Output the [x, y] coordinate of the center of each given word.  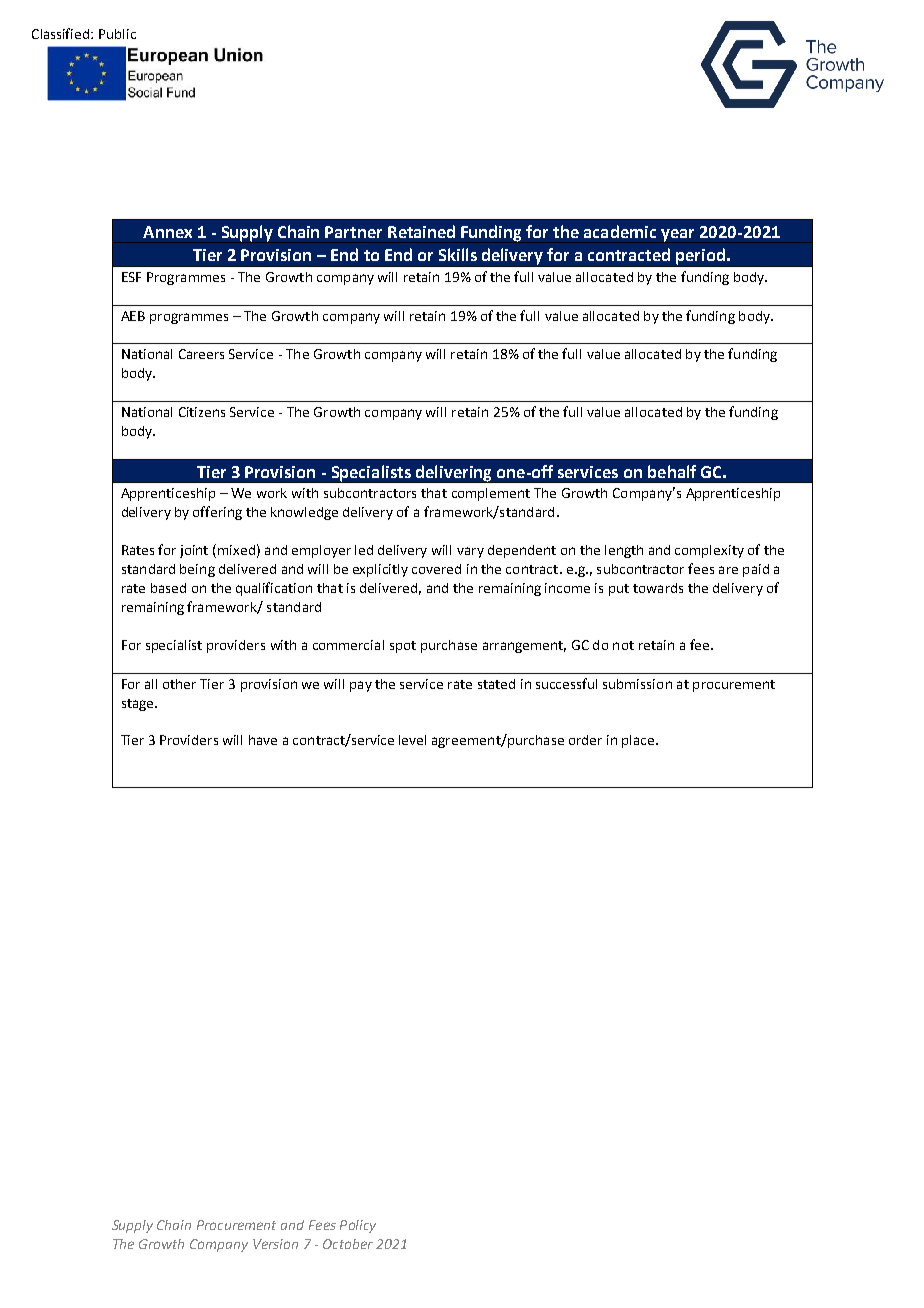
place [639, 741]
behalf [672, 471]
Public [117, 34]
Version [275, 1244]
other [179, 684]
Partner [353, 232]
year [677, 235]
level [412, 740]
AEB [133, 316]
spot [403, 647]
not [623, 645]
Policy [358, 1226]
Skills [458, 254]
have [263, 740]
